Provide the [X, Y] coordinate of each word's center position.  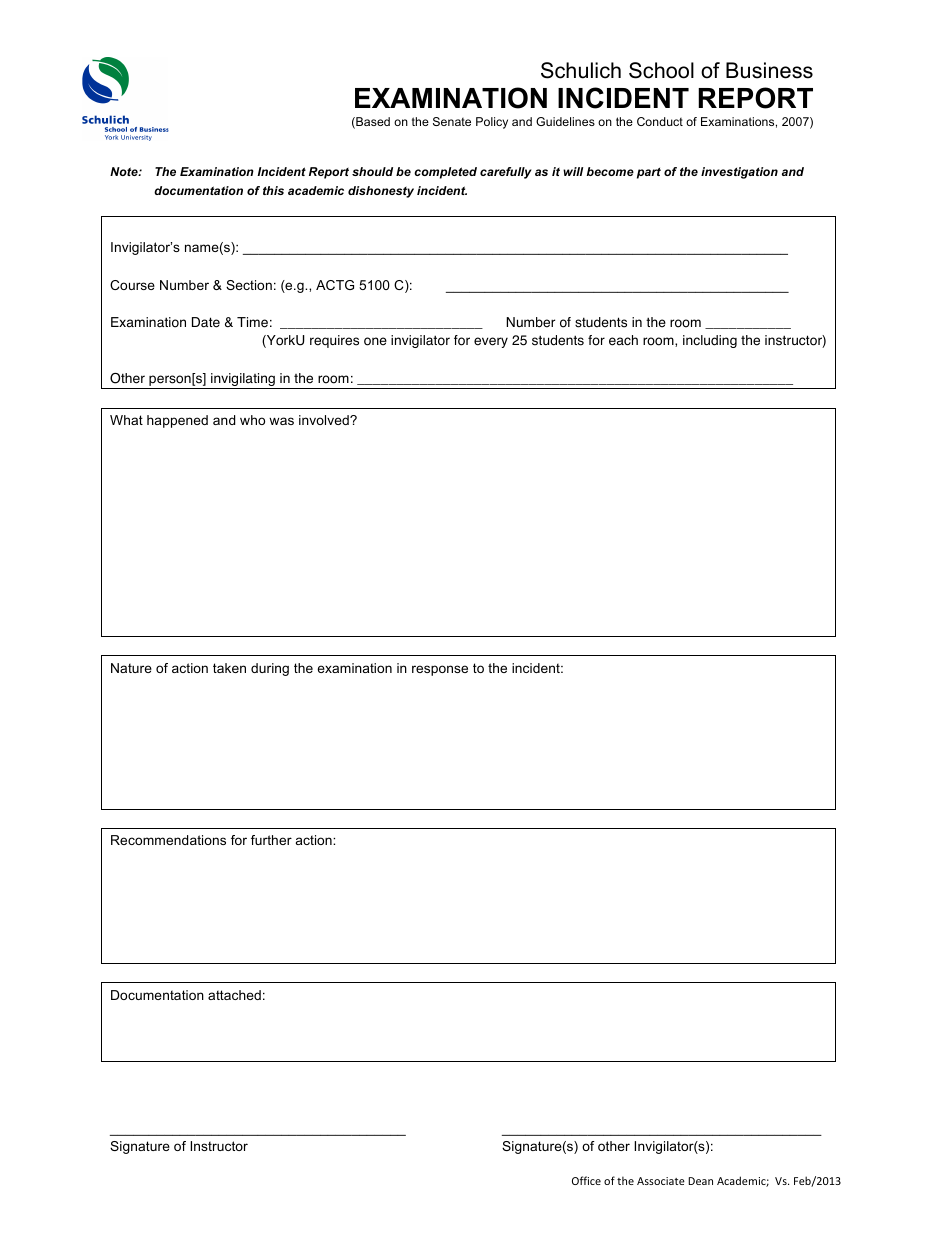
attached [234, 995]
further [271, 840]
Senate [452, 121]
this [273, 190]
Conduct [660, 121]
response [440, 670]
